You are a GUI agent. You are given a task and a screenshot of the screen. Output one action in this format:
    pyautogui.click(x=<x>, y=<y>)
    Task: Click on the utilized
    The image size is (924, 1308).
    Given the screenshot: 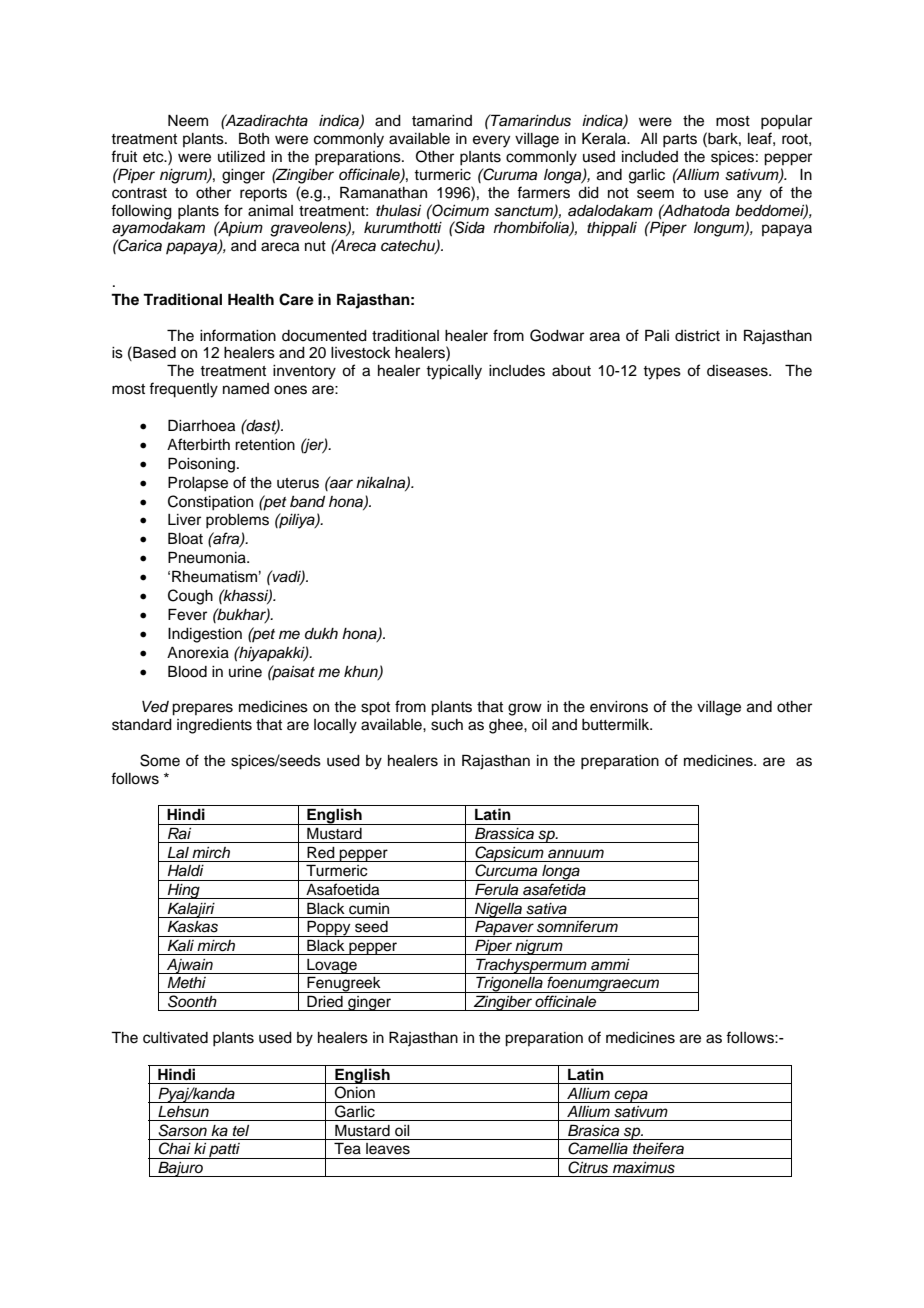 What is the action you would take?
    pyautogui.click(x=241, y=157)
